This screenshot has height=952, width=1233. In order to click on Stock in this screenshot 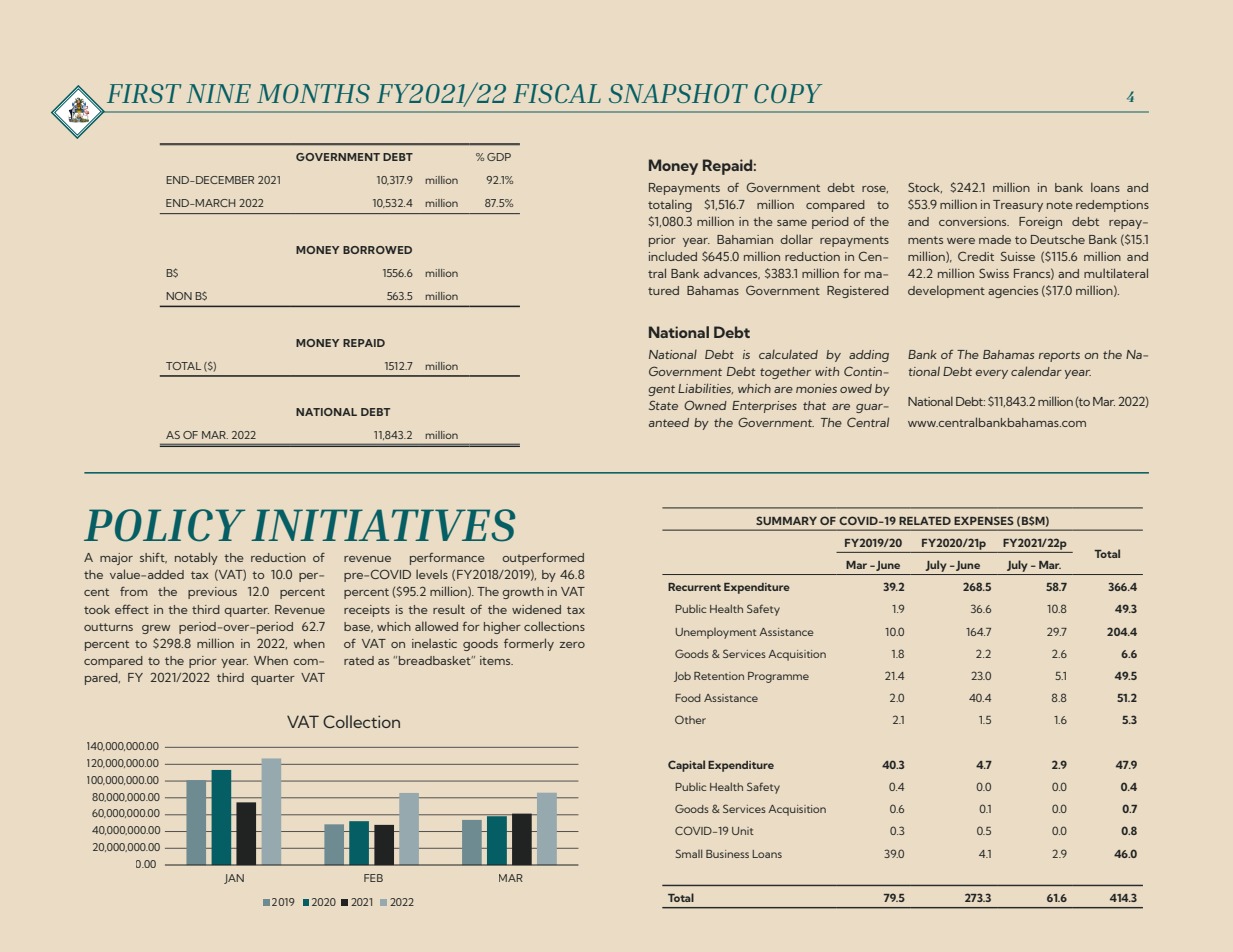, I will do `click(925, 187)`.
